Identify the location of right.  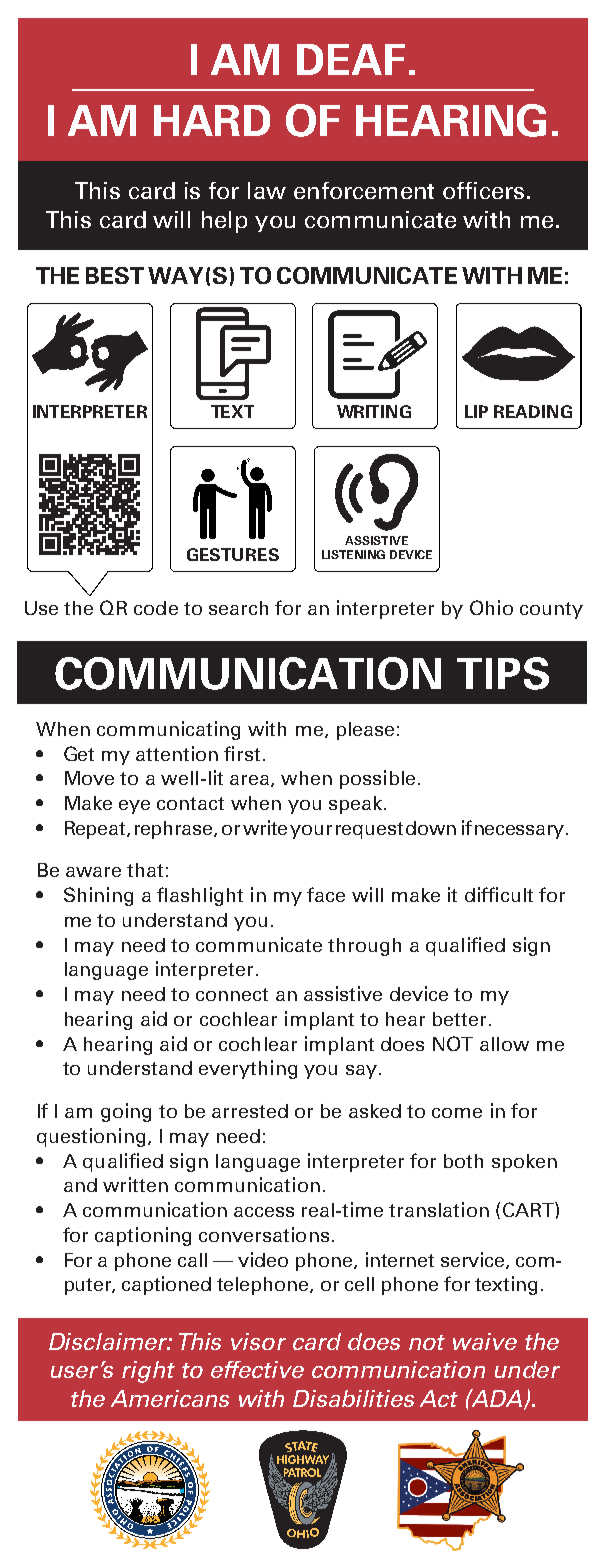
(148, 1372).
